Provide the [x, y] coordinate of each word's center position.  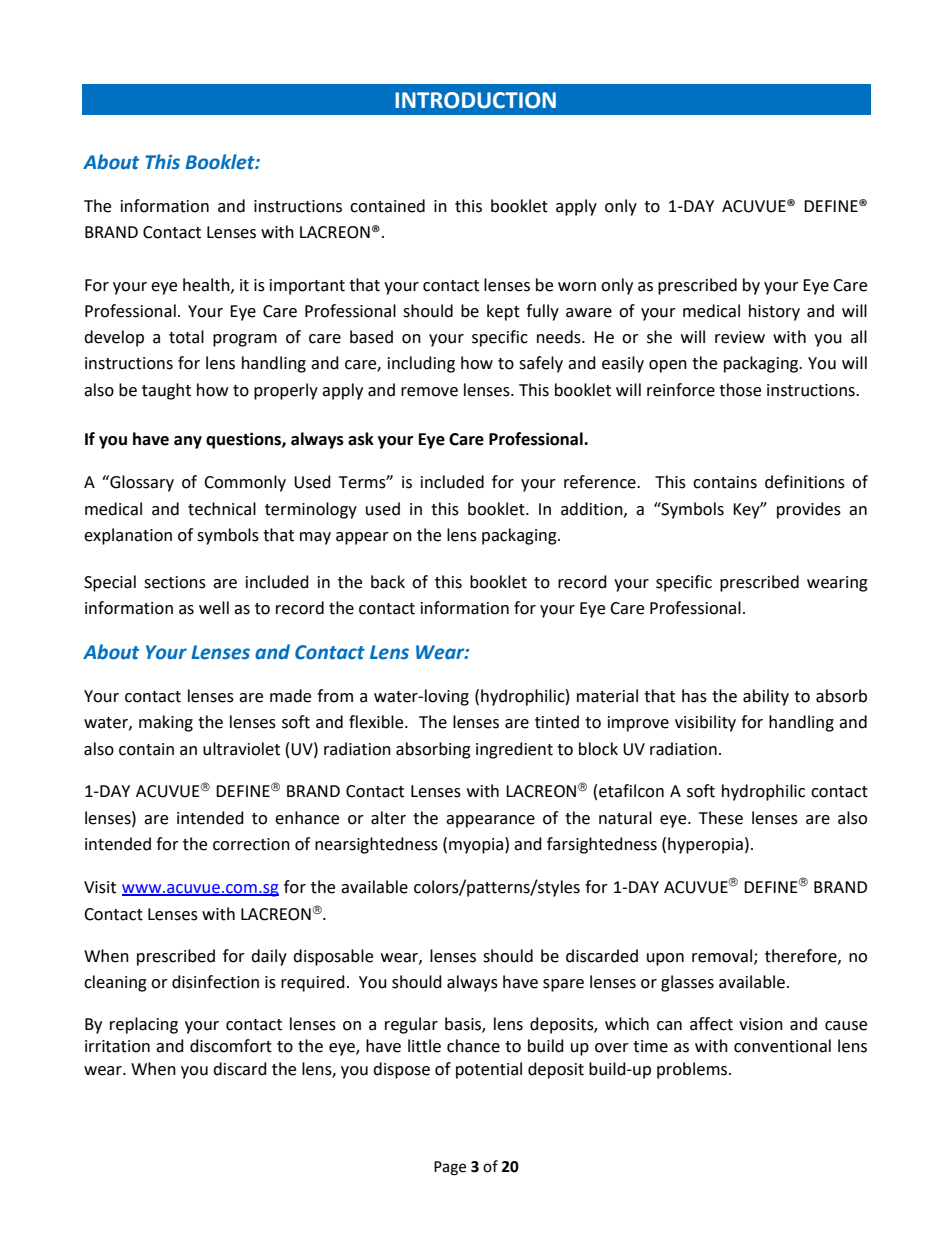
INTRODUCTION [475, 100]
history [774, 312]
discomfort [231, 1046]
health [207, 285]
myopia [476, 846]
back [388, 582]
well [214, 608]
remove [429, 392]
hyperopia [705, 845]
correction [251, 844]
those [740, 390]
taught [166, 391]
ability [766, 697]
